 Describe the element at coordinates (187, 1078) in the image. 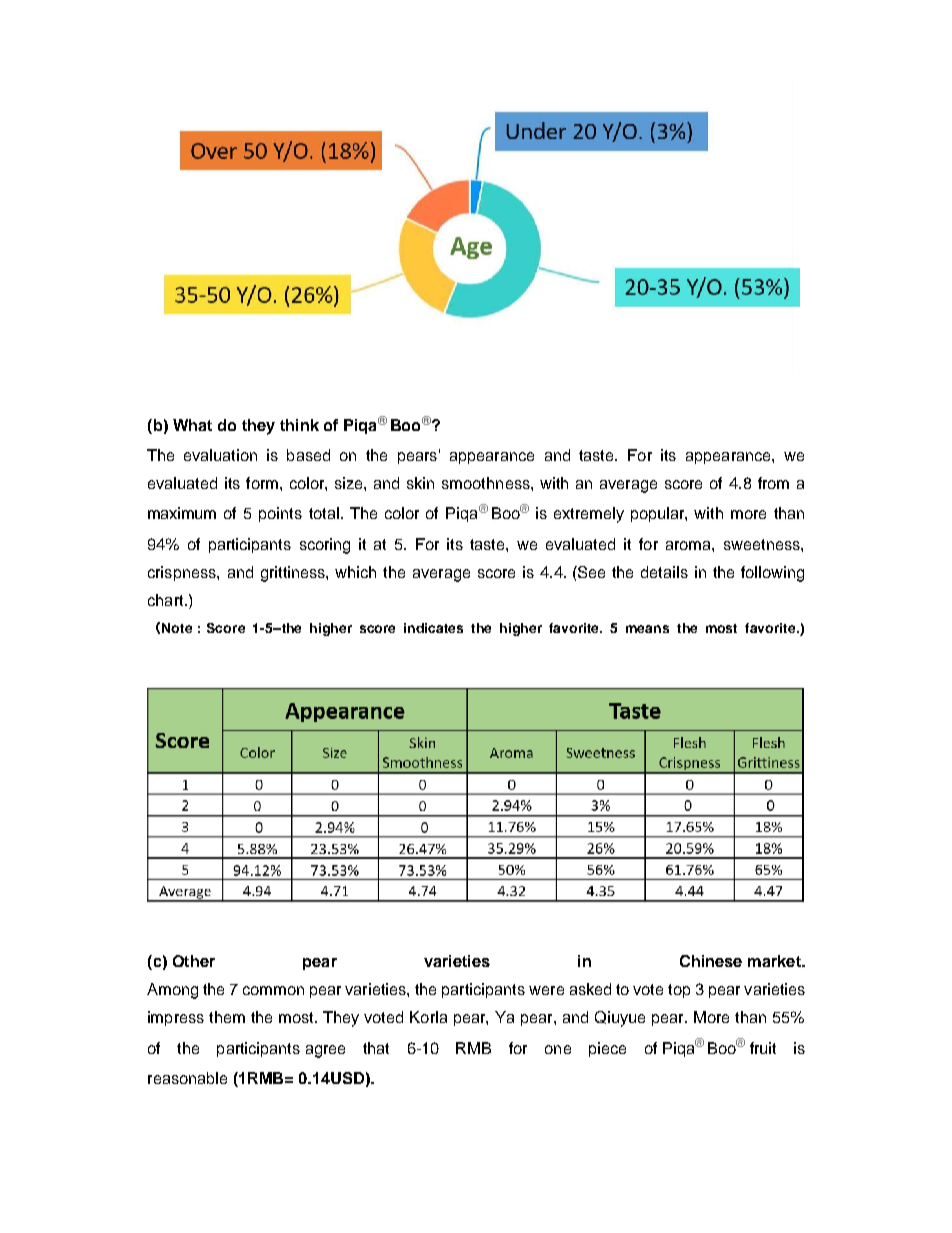

I see `reasonable` at that location.
